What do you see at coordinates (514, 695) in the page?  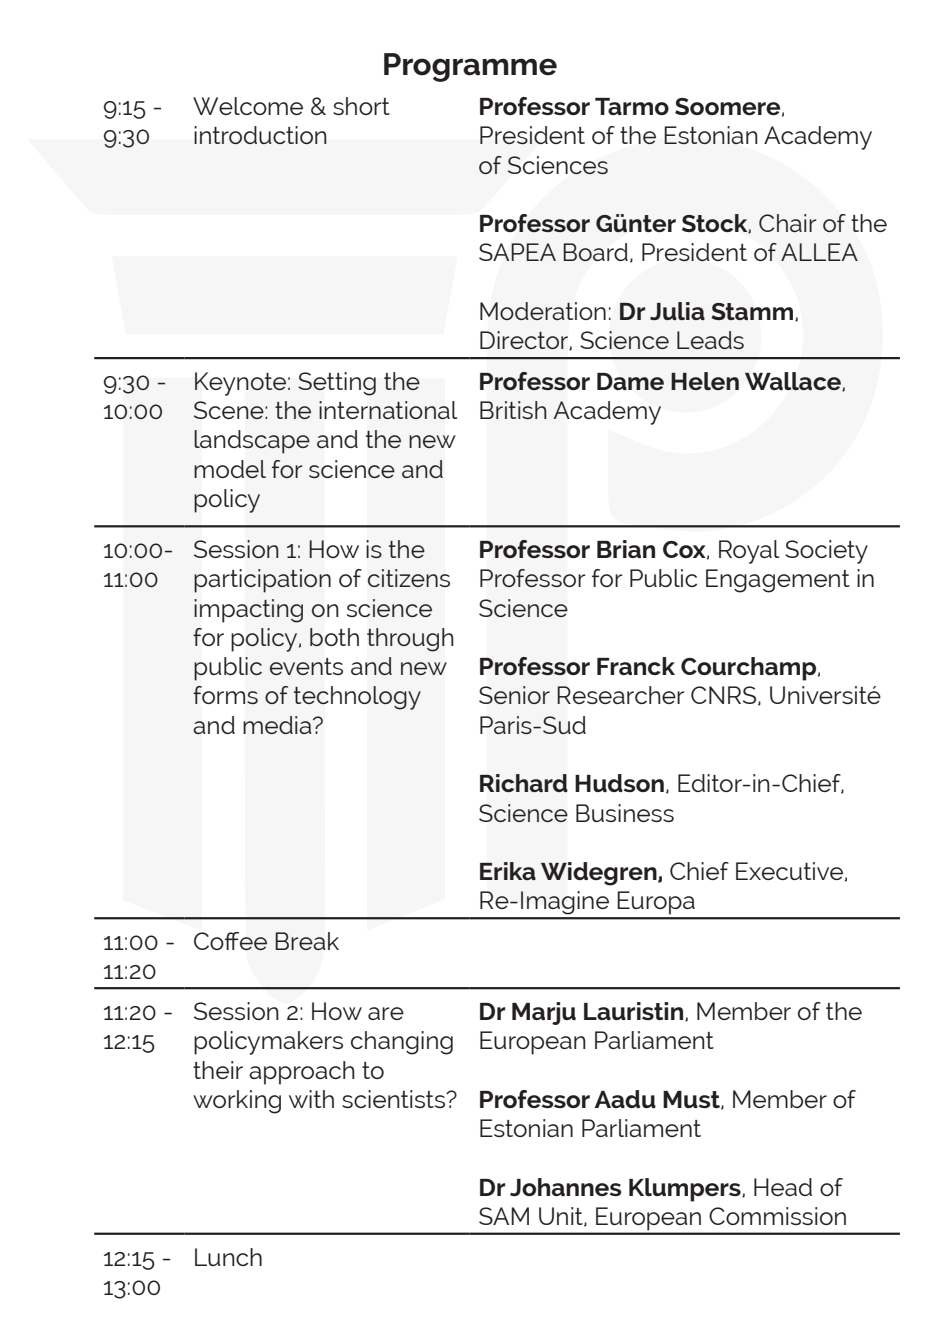 I see `Senior` at bounding box center [514, 695].
